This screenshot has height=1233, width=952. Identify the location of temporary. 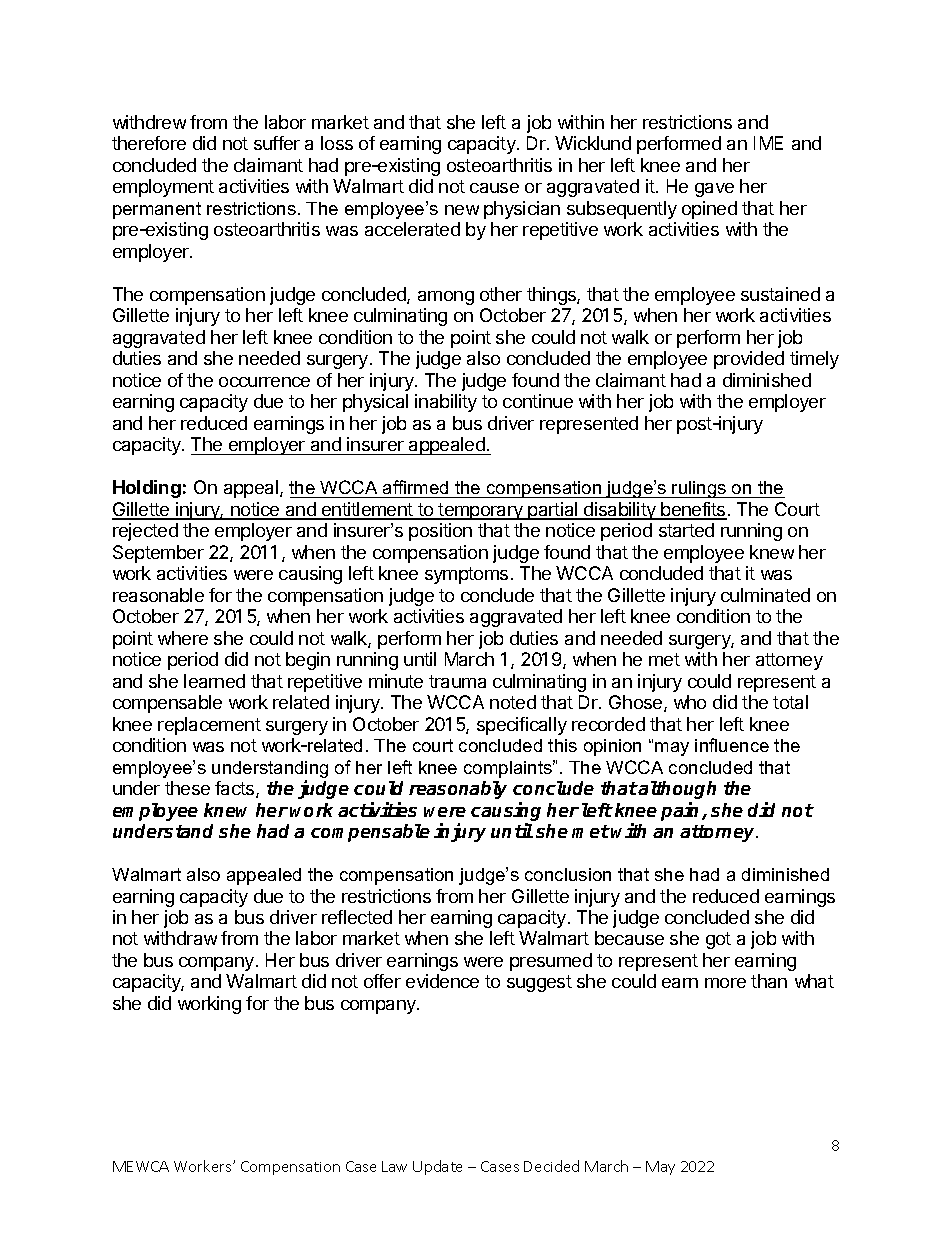
(481, 511).
